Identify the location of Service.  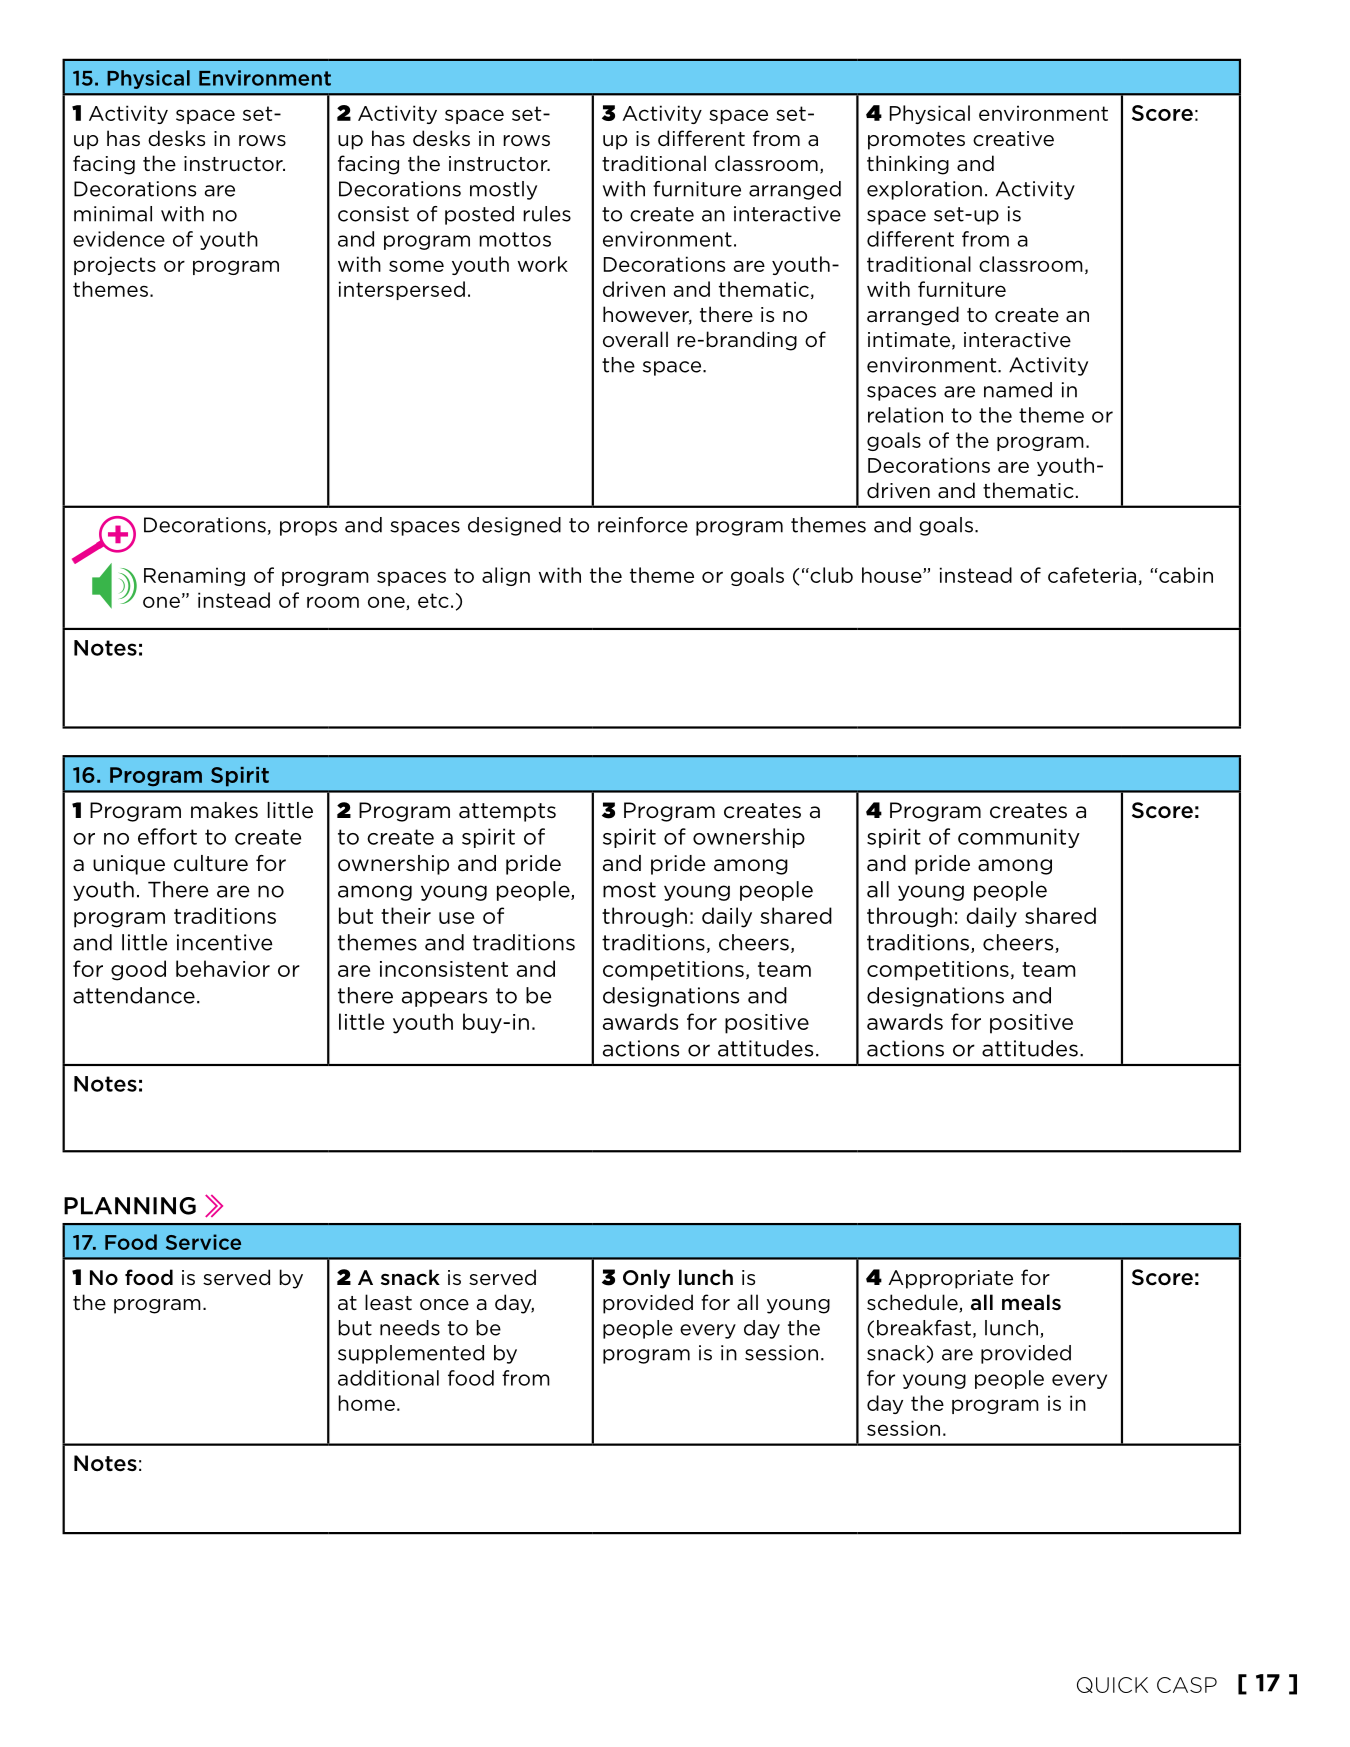
(203, 1242).
